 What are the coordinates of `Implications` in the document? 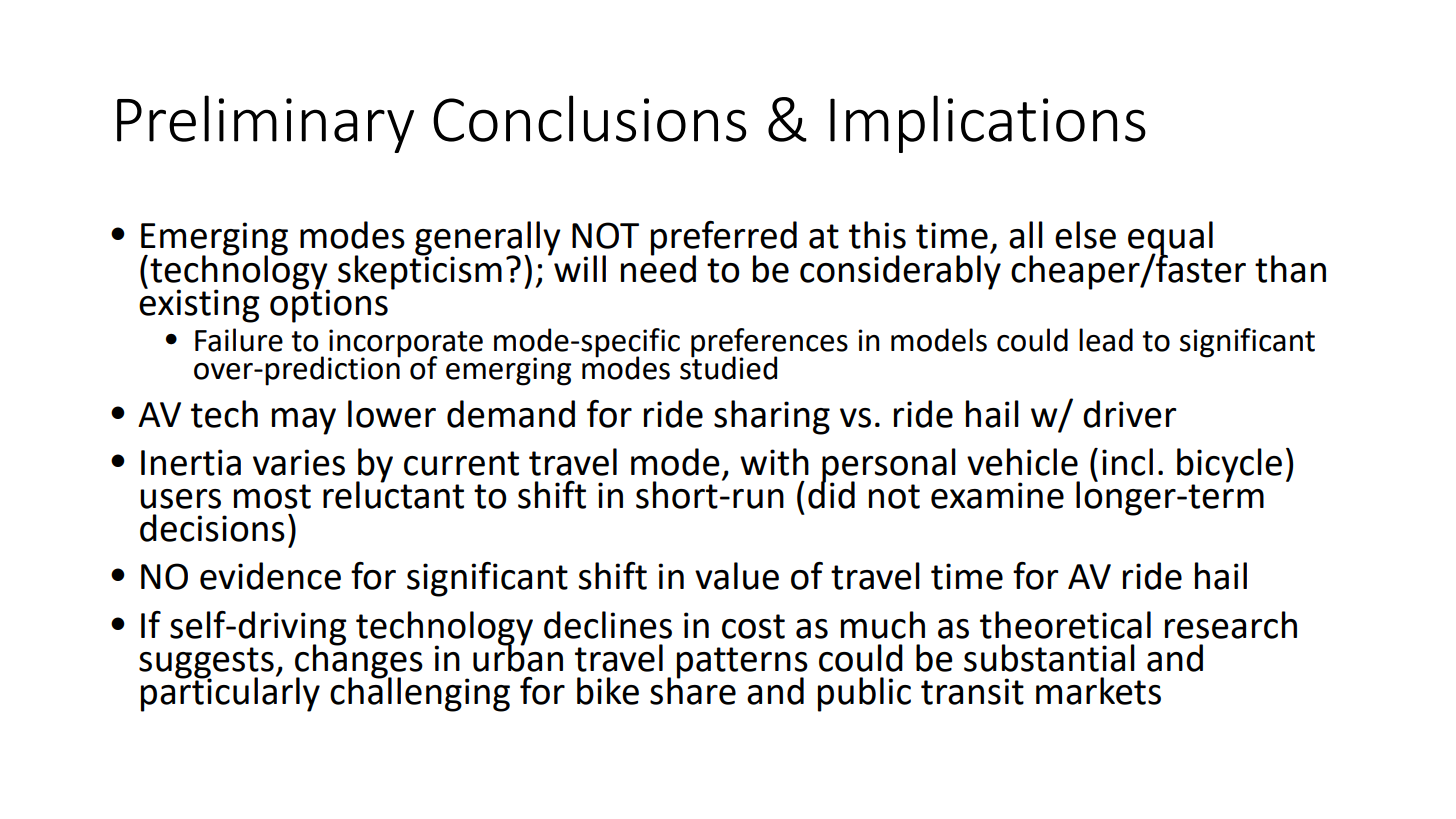 It's located at (988, 124).
